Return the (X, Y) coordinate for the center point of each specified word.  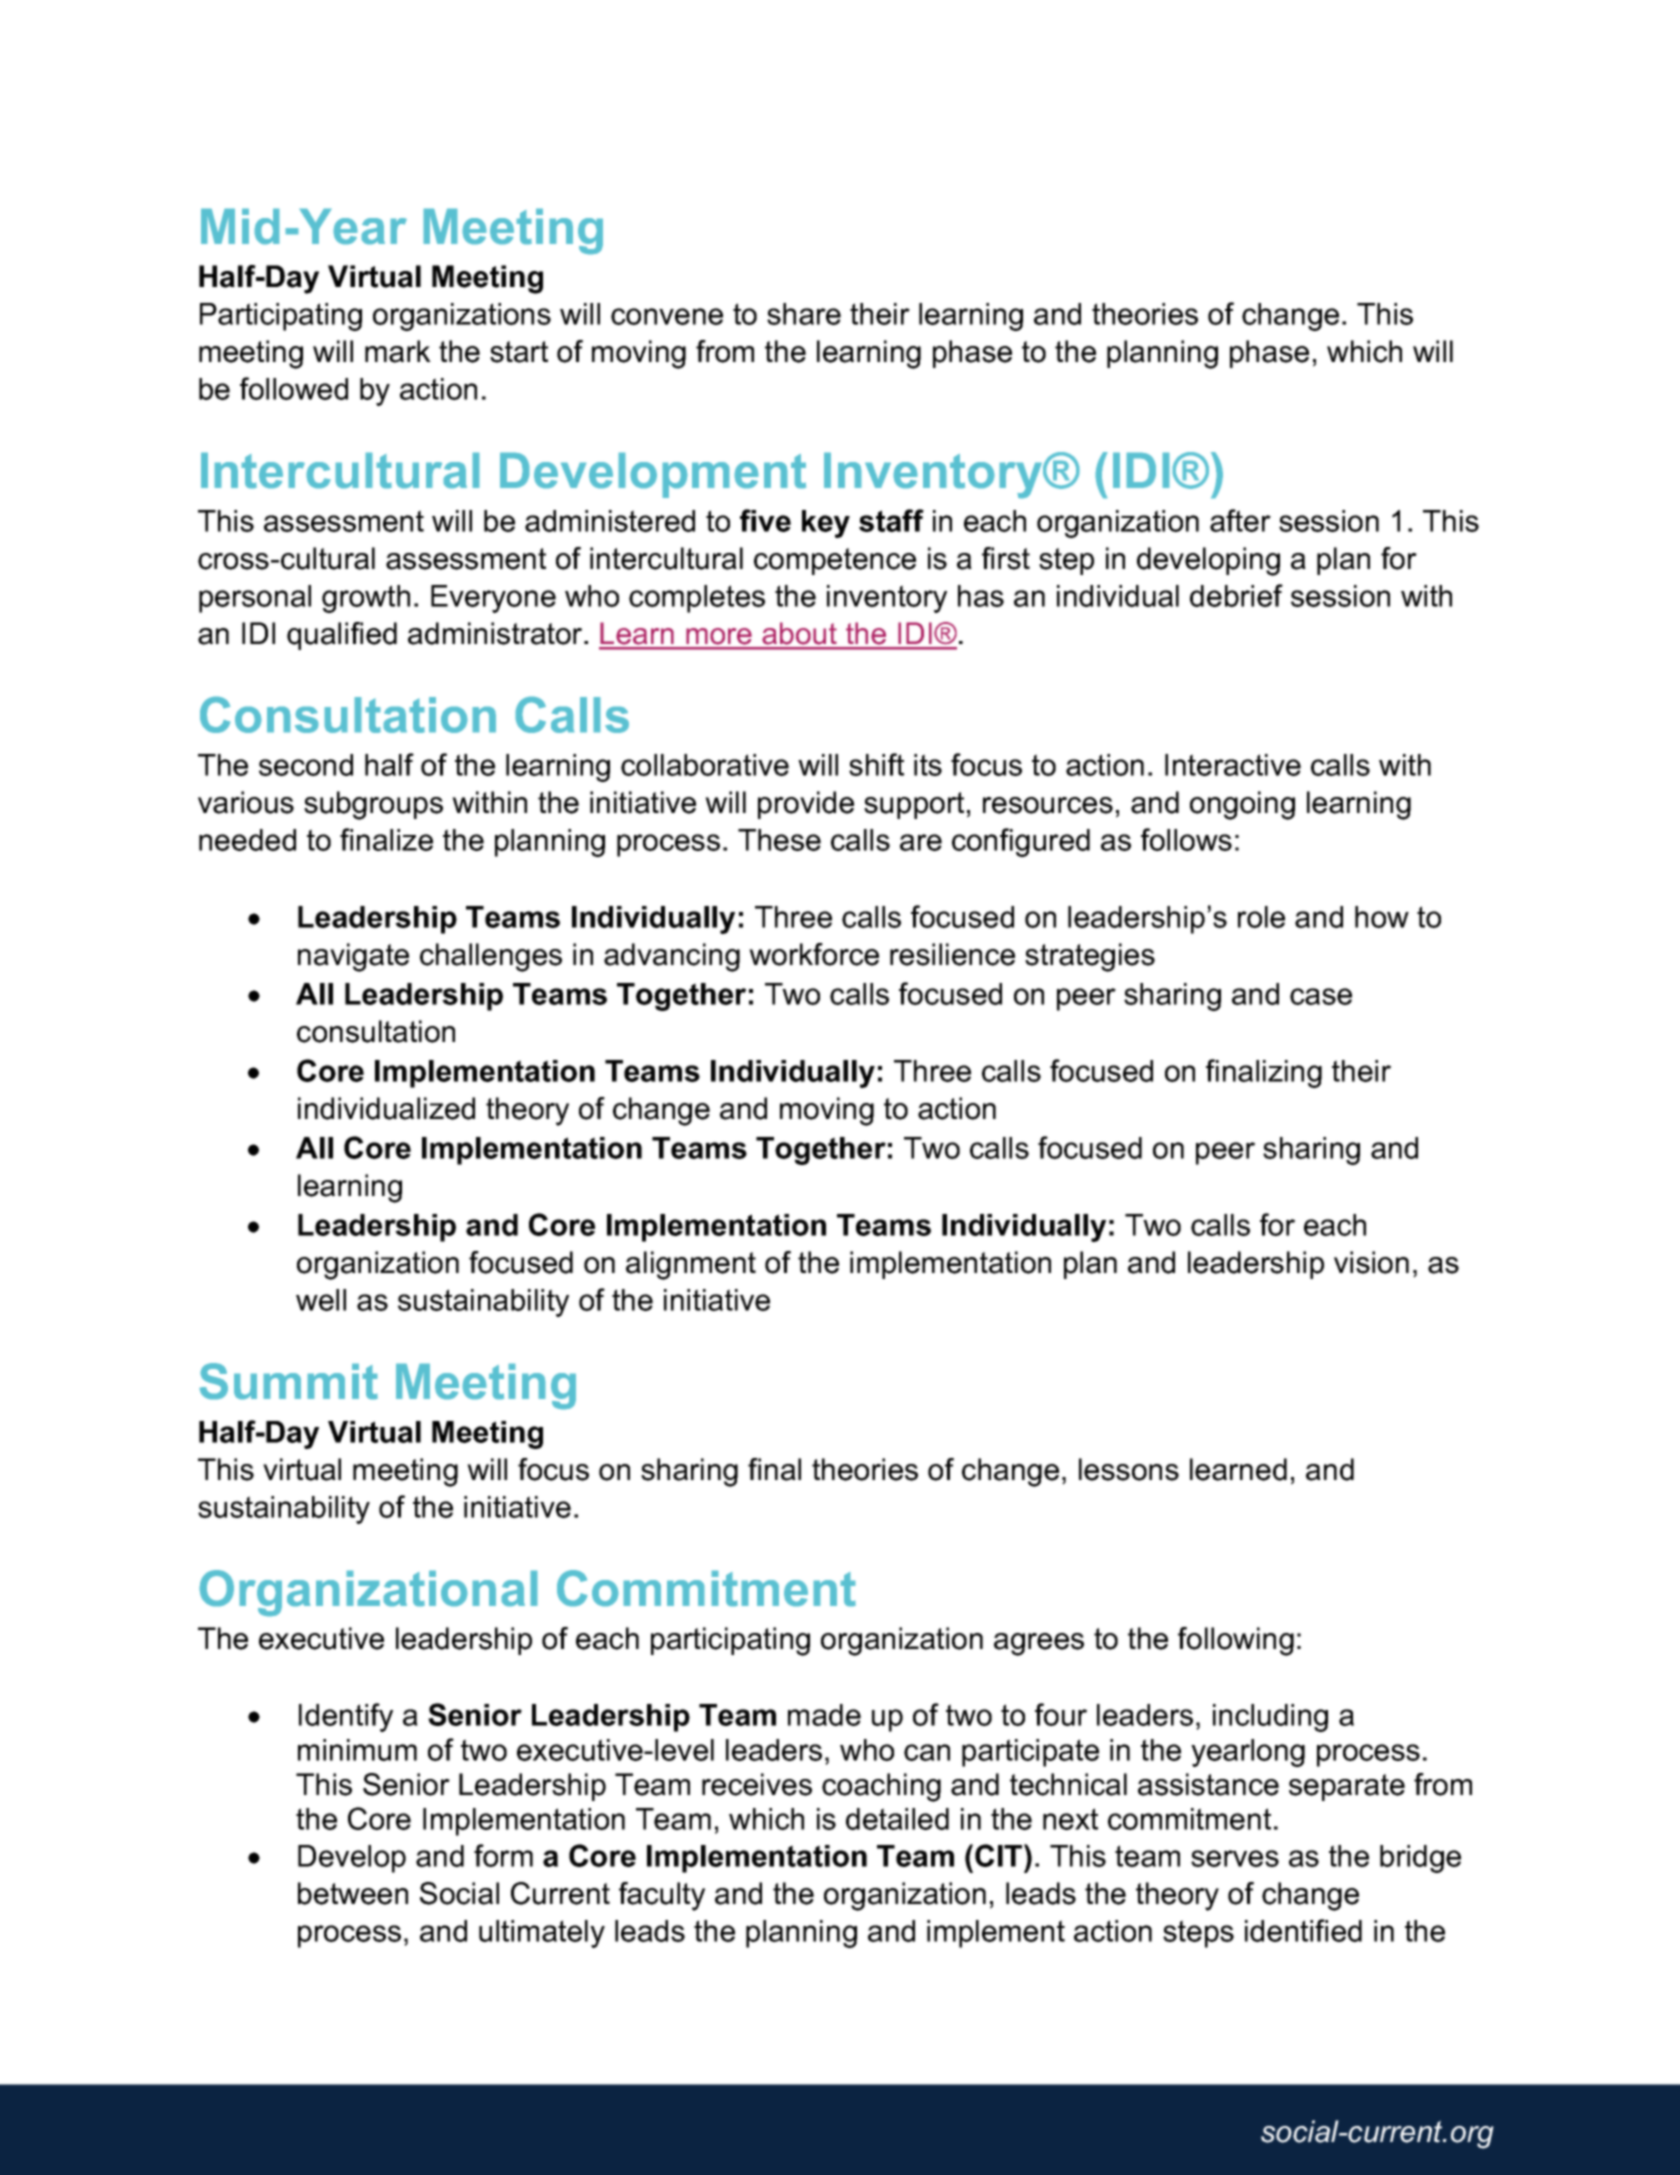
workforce (814, 954)
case (1321, 996)
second (306, 765)
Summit (289, 1381)
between (353, 1893)
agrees (1039, 1644)
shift (876, 764)
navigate (353, 957)
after (1240, 520)
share (804, 314)
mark (398, 351)
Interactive (1233, 765)
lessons (1129, 1469)
